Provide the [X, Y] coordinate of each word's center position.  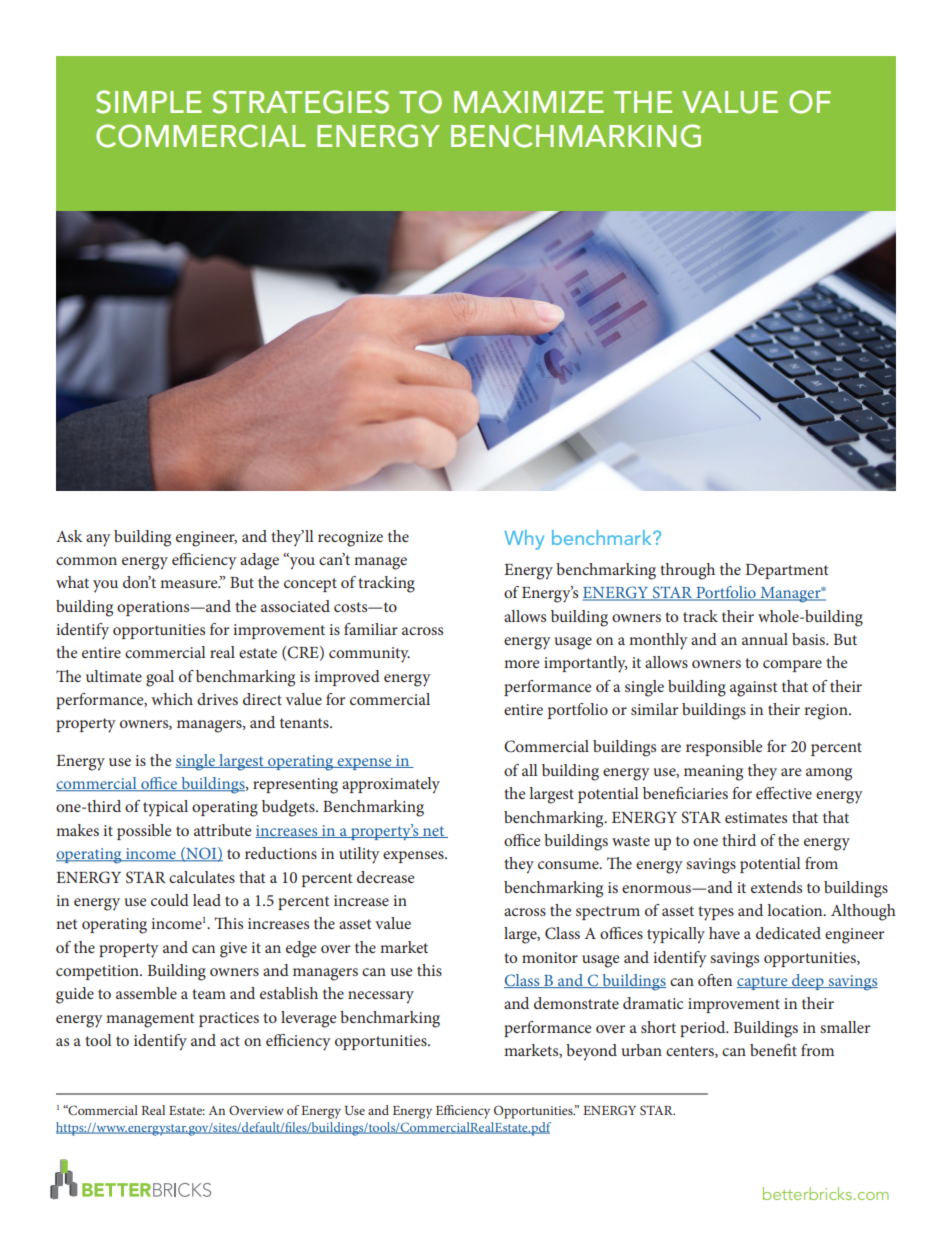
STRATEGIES [300, 102]
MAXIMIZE [529, 102]
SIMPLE [149, 102]
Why [524, 540]
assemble [146, 993]
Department [787, 571]
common [86, 561]
